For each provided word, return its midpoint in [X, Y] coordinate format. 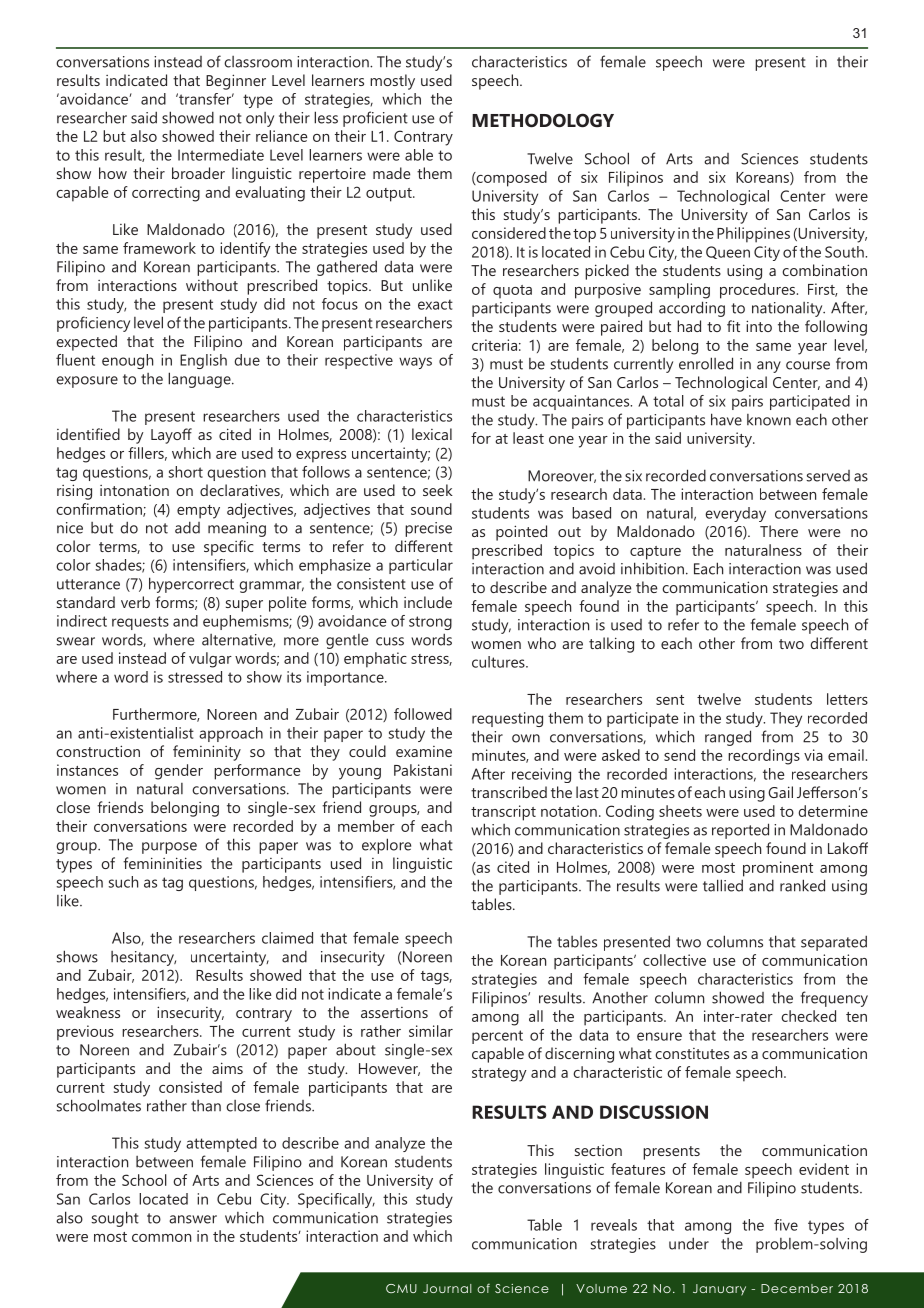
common [161, 1238]
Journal [447, 1288]
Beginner [236, 82]
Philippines [753, 235]
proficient [375, 119]
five [786, 1225]
